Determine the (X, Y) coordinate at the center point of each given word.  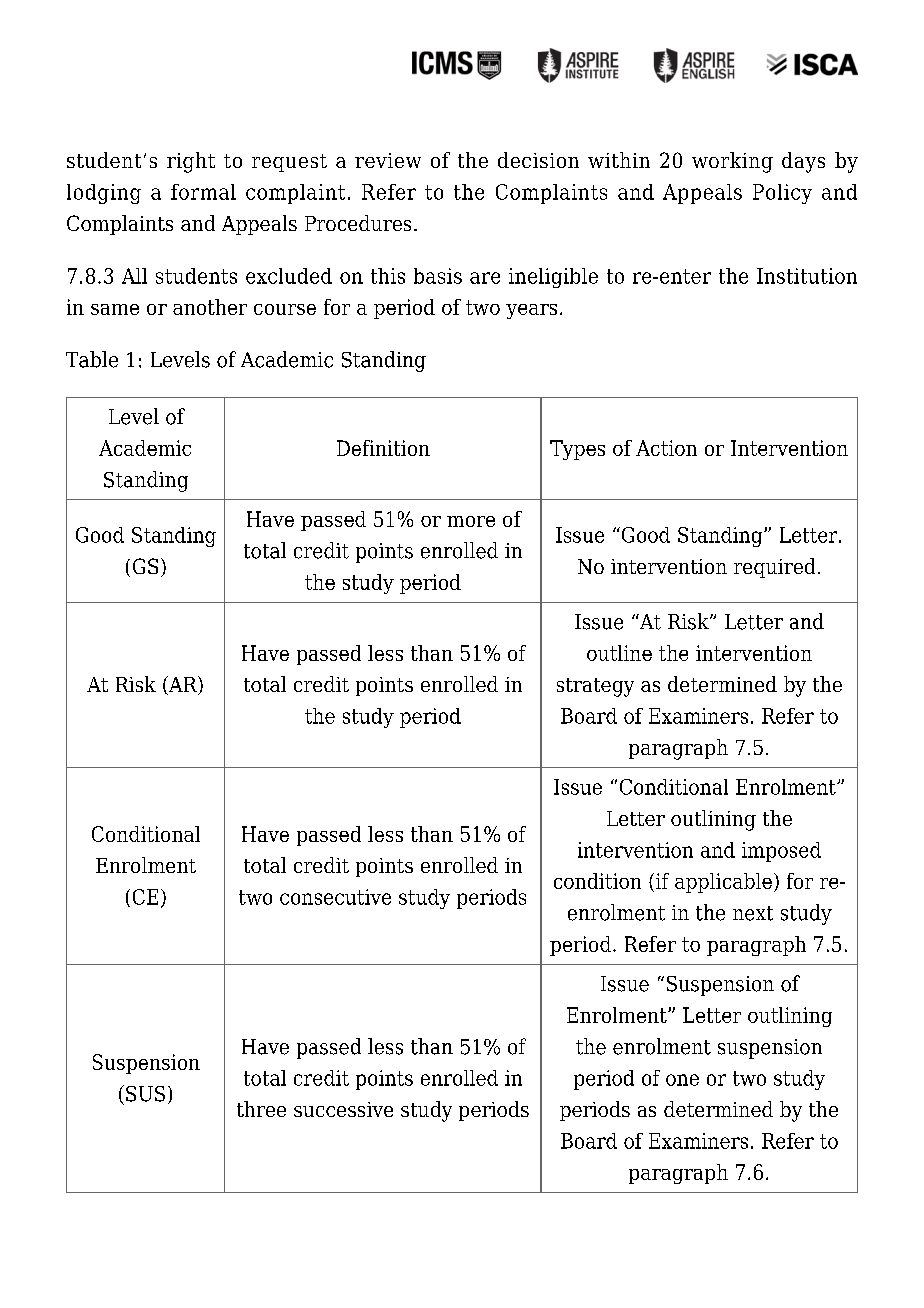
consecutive (335, 897)
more (471, 521)
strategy (595, 687)
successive (343, 1109)
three (261, 1109)
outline (619, 653)
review (388, 160)
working (732, 162)
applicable (723, 883)
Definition (383, 448)
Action (666, 448)
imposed (781, 852)
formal (203, 192)
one (682, 1080)
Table (92, 359)
